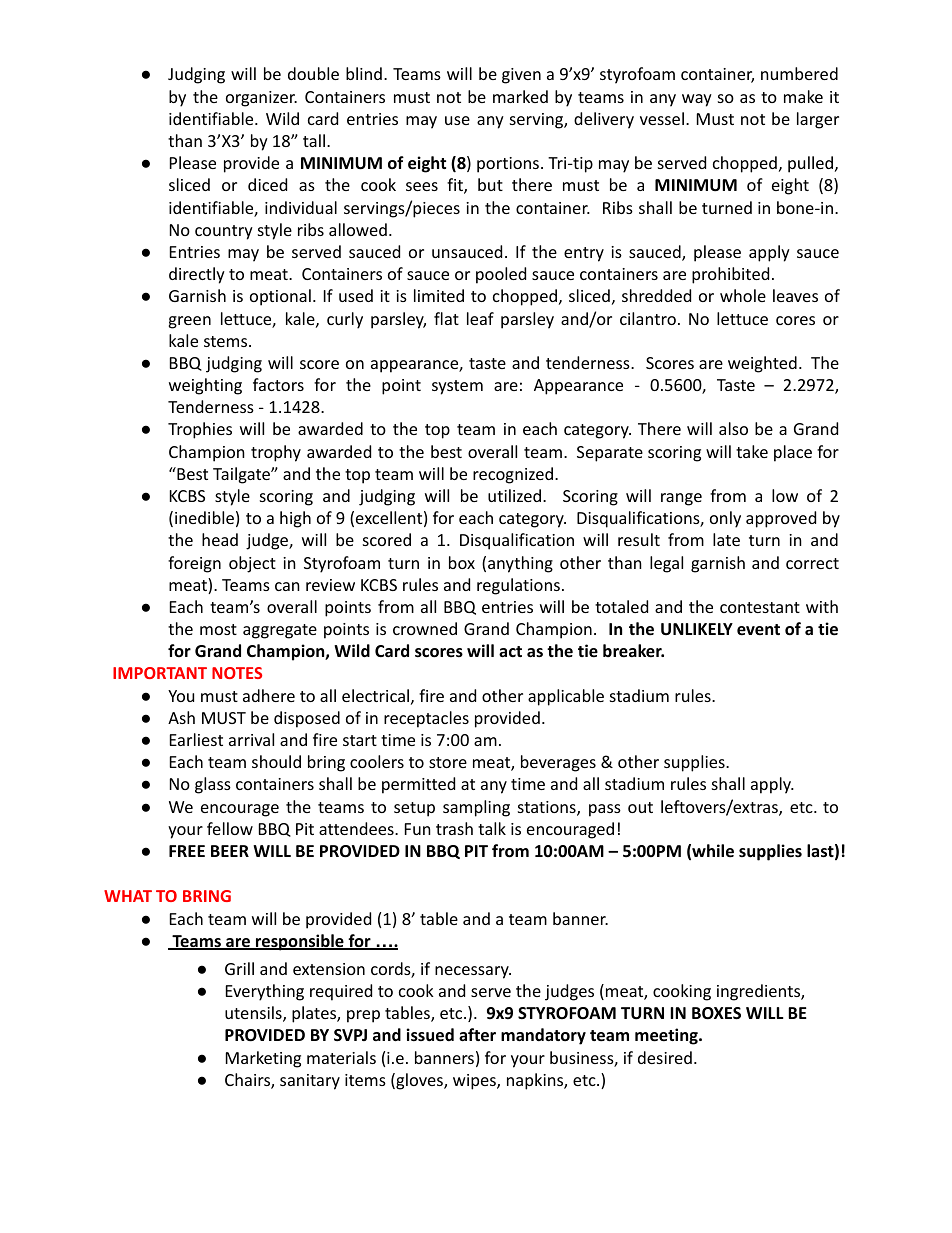 The height and width of the document is (1233, 952). Describe the element at coordinates (520, 96) in the document. I see `marked` at that location.
